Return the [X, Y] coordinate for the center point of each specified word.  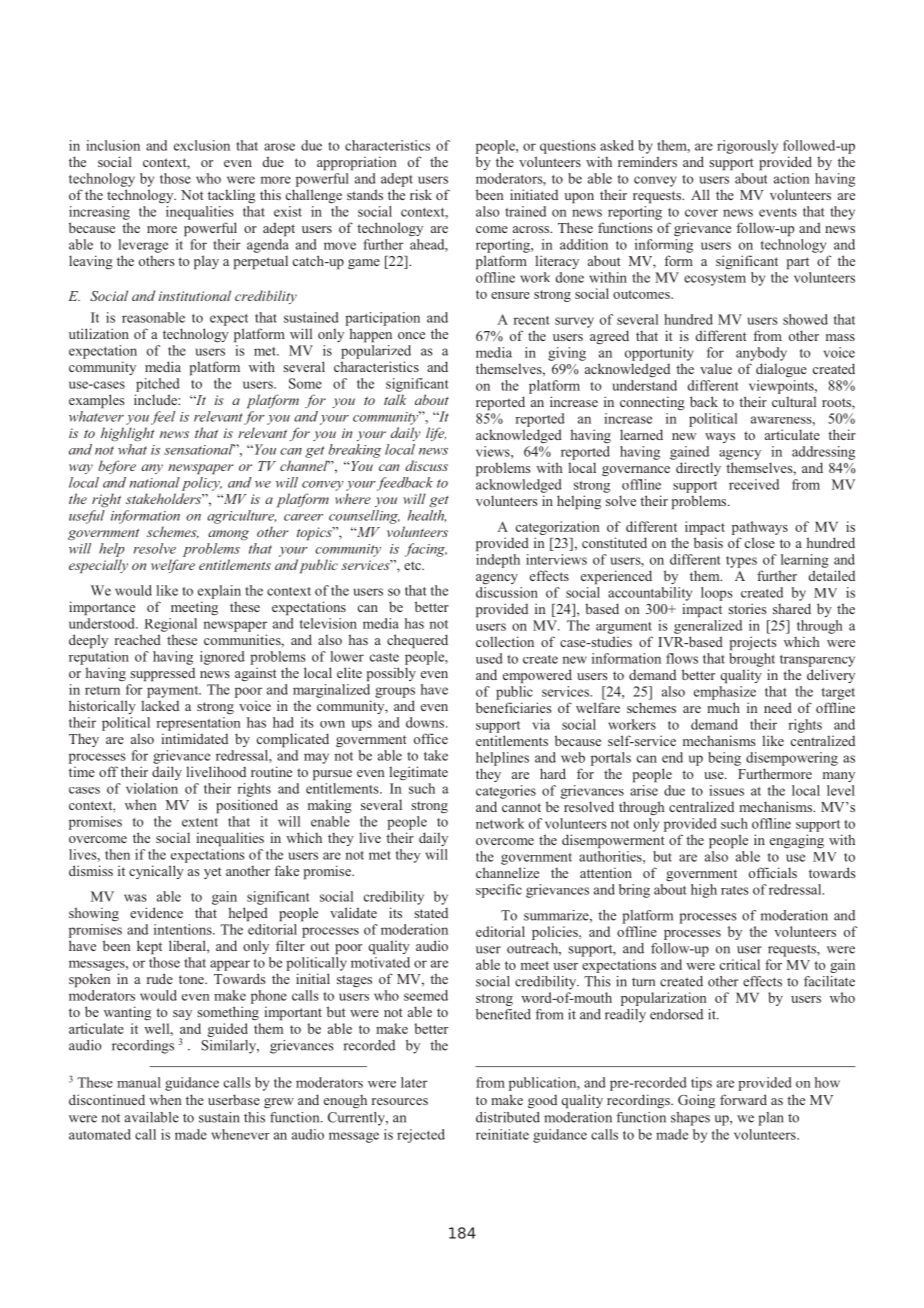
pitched [158, 385]
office [431, 738]
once [411, 335]
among [228, 535]
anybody [761, 354]
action [792, 178]
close [760, 542]
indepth [498, 561]
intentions [184, 929]
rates [735, 890]
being [724, 759]
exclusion [202, 145]
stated [431, 913]
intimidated [195, 738]
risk [421, 194]
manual [139, 1082]
